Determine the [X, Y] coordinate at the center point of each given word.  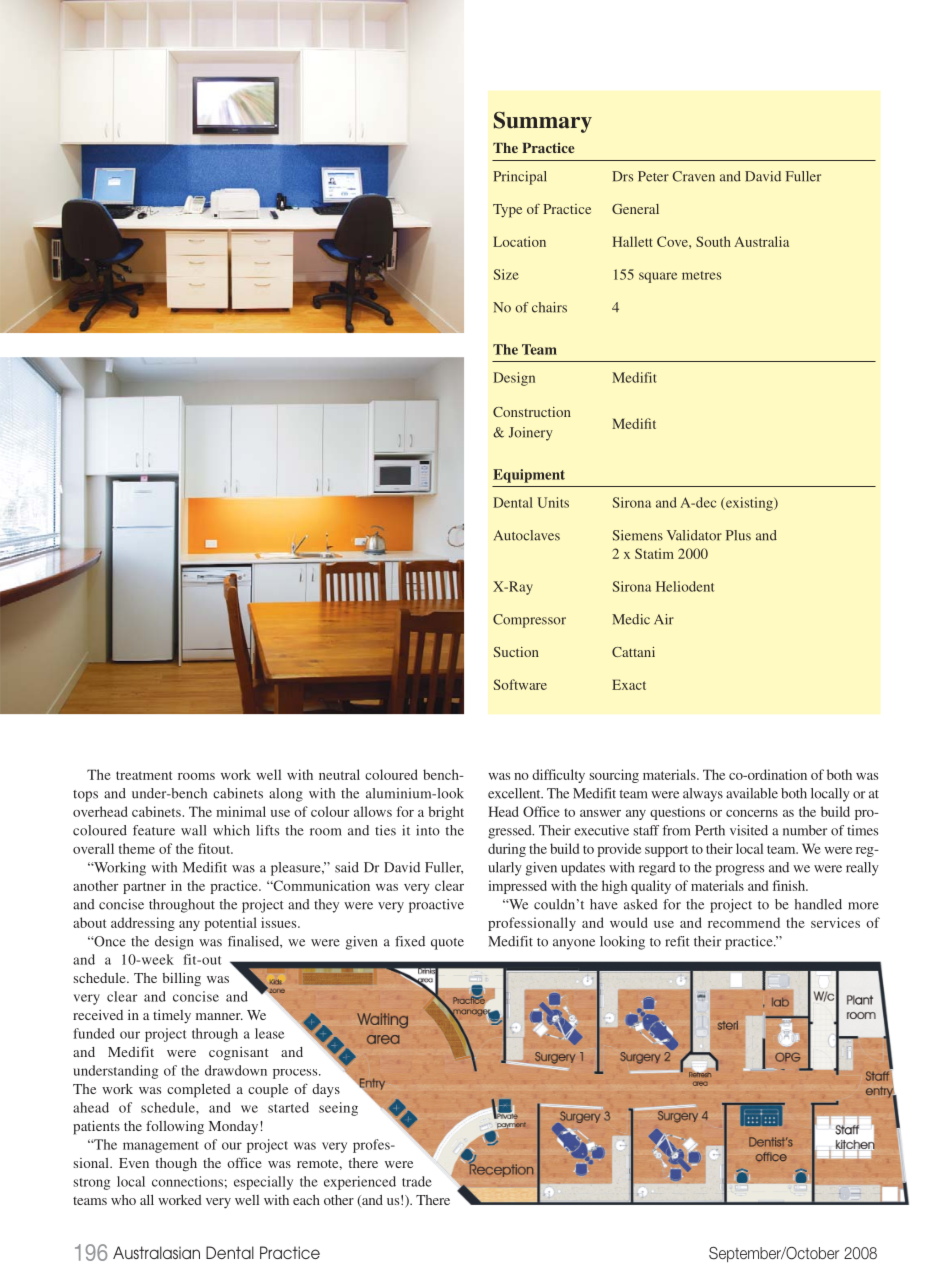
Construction [532, 412]
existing [749, 504]
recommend [744, 922]
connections [187, 1181]
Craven [693, 176]
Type [507, 211]
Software [520, 684]
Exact [629, 684]
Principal [520, 178]
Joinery [531, 434]
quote [447, 944]
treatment [144, 775]
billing [181, 980]
